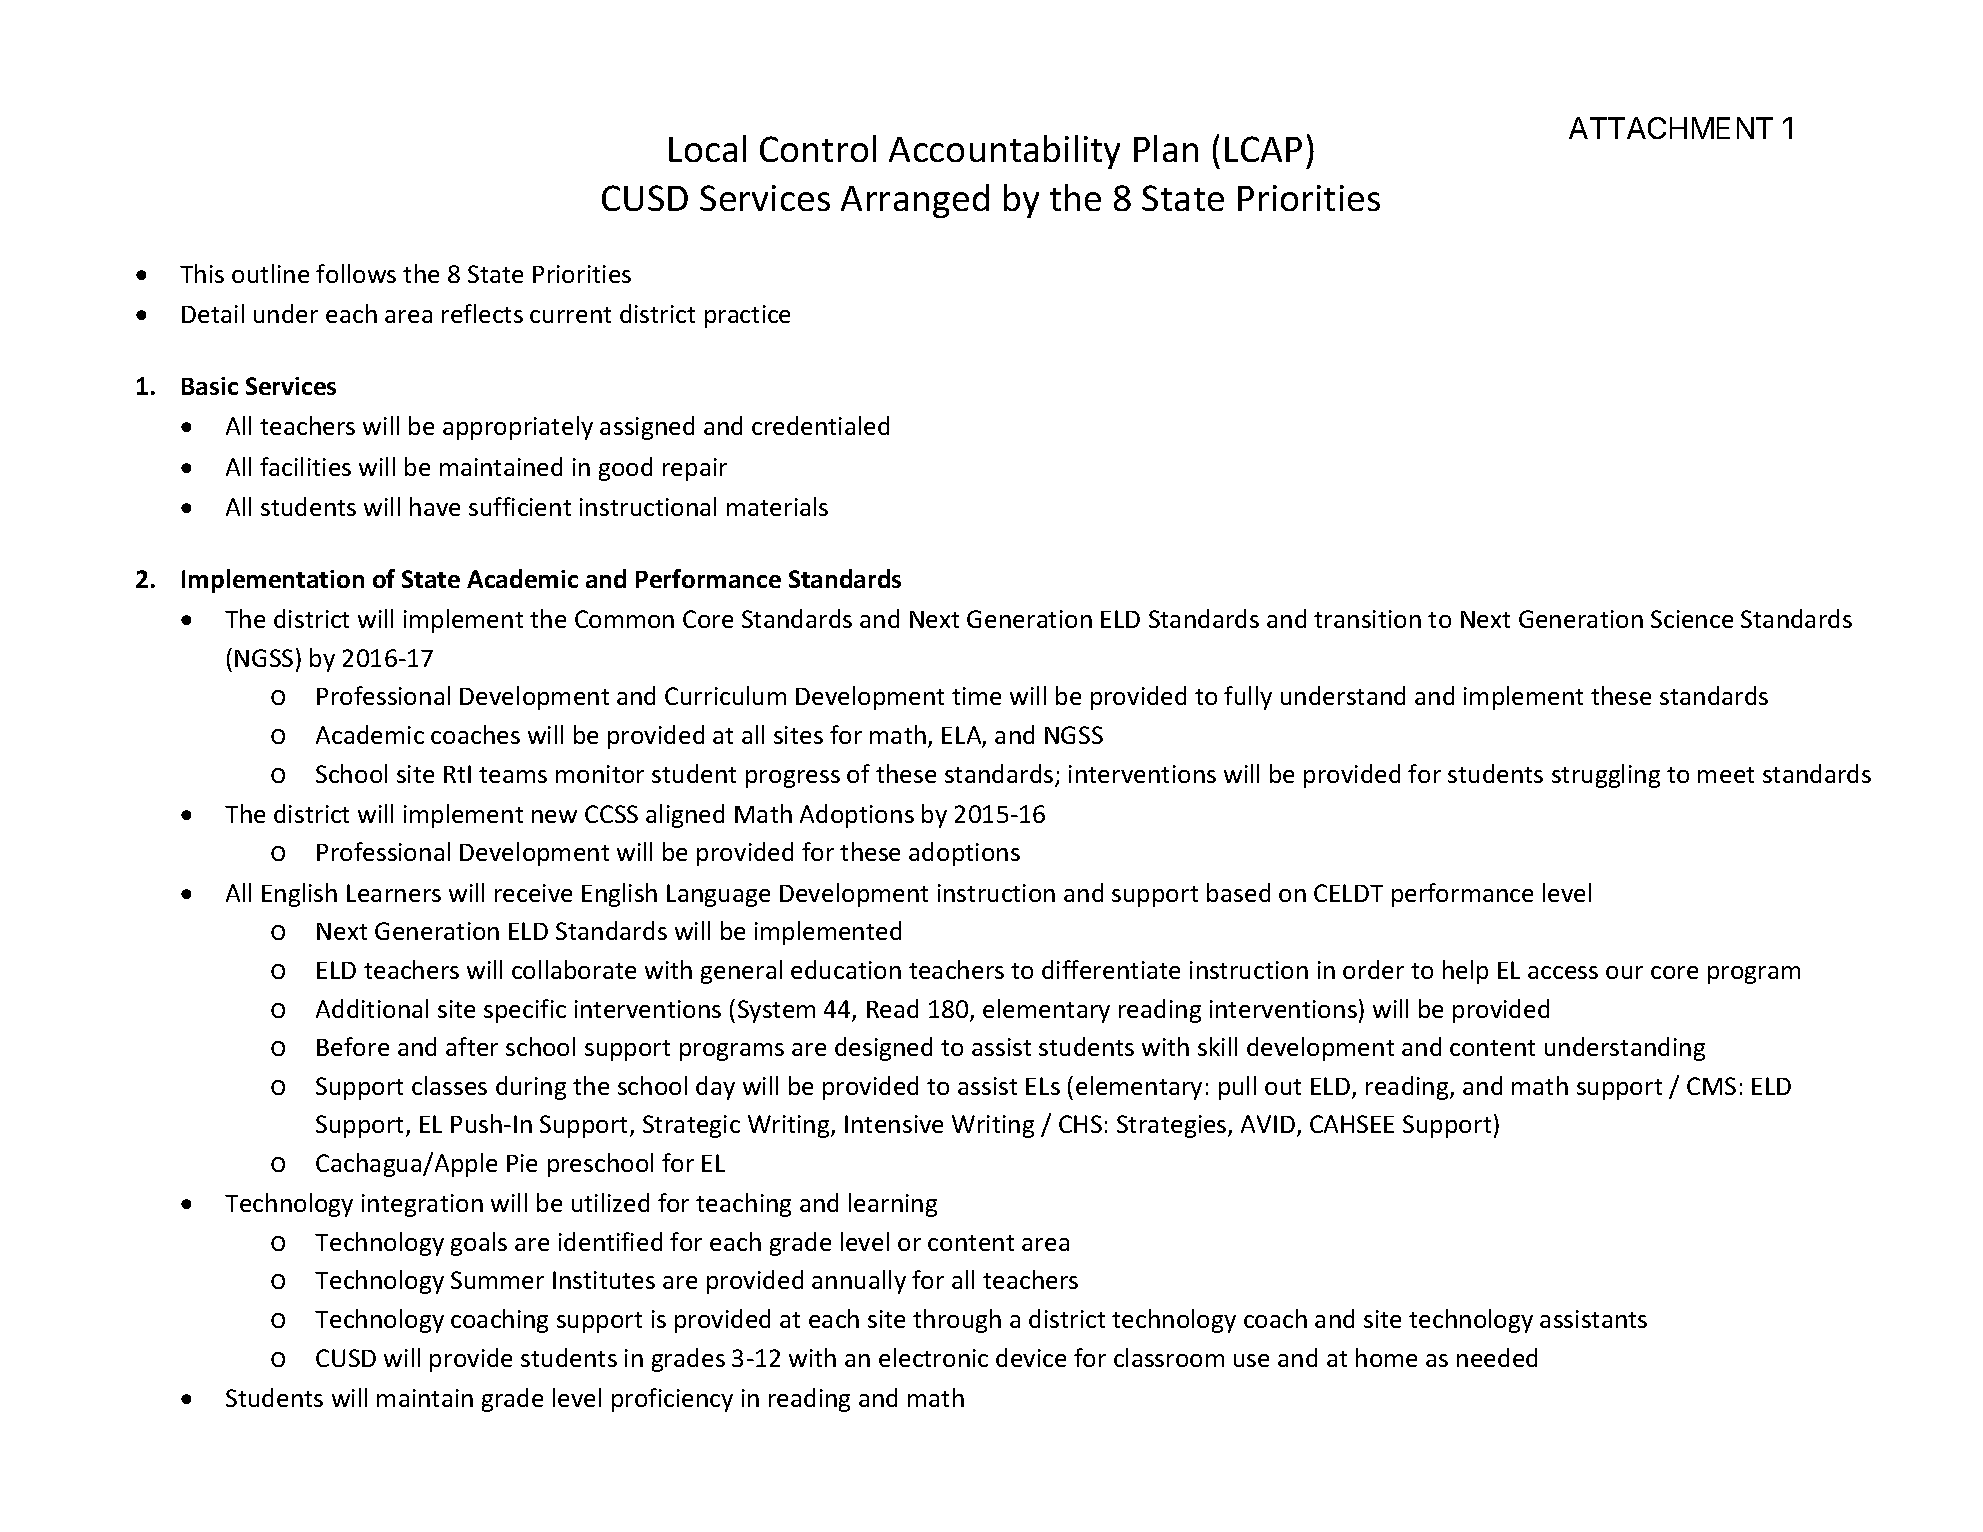 The image size is (1983, 1532). Describe the element at coordinates (1004, 152) in the image. I see `Accountability` at that location.
